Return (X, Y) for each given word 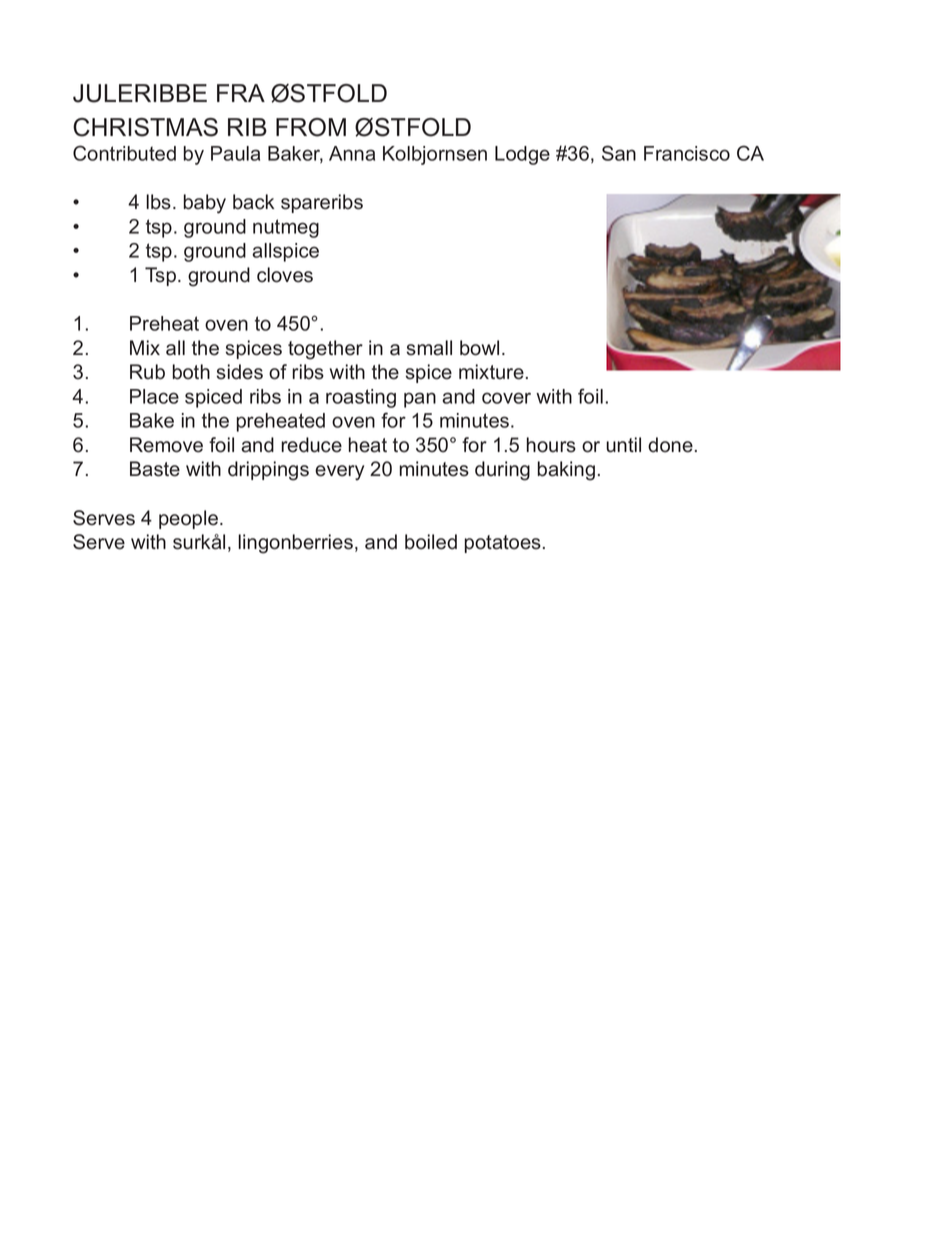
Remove (166, 445)
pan (420, 400)
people (190, 519)
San (619, 153)
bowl (479, 348)
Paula (235, 153)
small (429, 348)
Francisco (687, 153)
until (623, 445)
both (191, 372)
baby (205, 204)
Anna (352, 153)
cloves (285, 275)
